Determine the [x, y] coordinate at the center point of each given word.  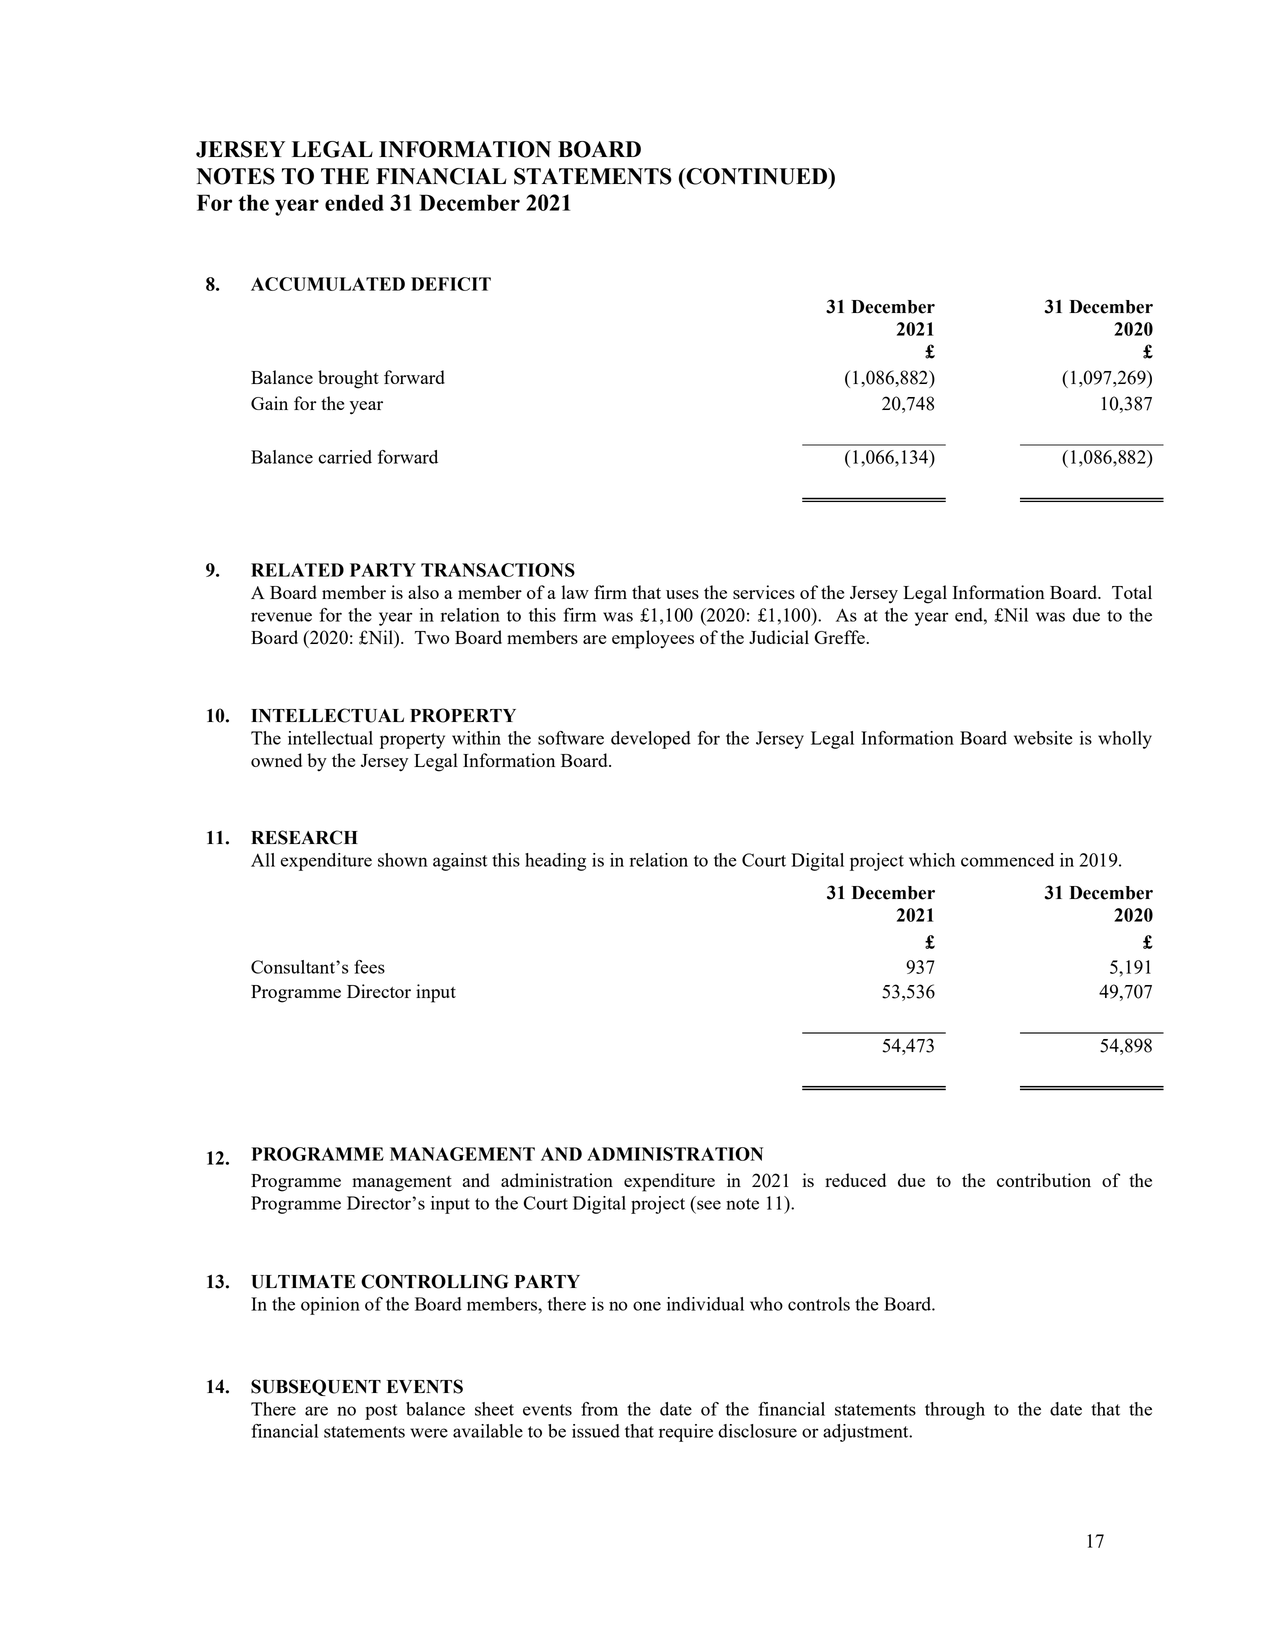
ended [354, 202]
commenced [1007, 860]
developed [651, 740]
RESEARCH [304, 837]
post [381, 1412]
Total [1132, 592]
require [686, 1433]
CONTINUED [757, 176]
